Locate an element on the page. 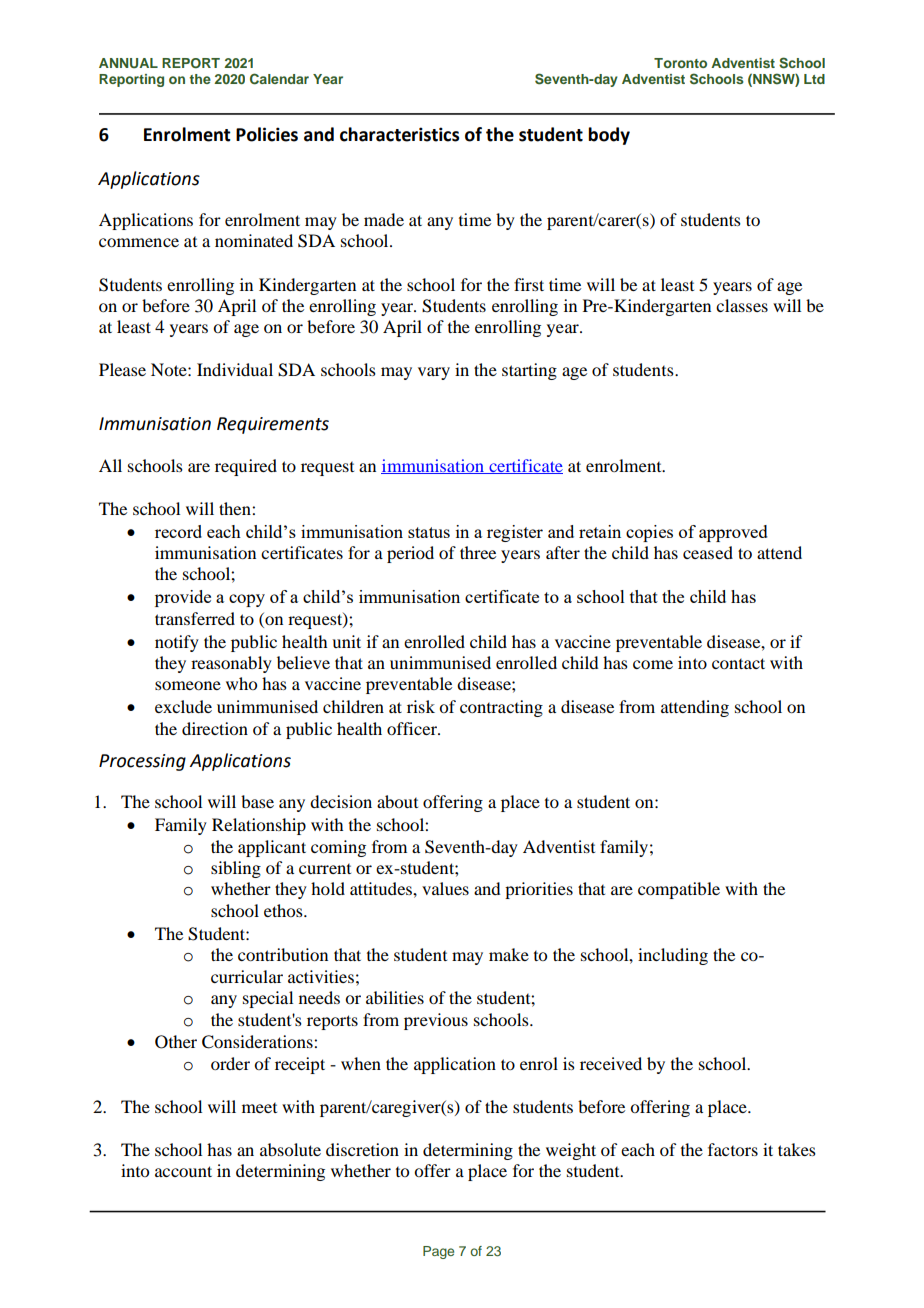 This image has width=924, height=1308. Toronto is located at coordinates (680, 63).
